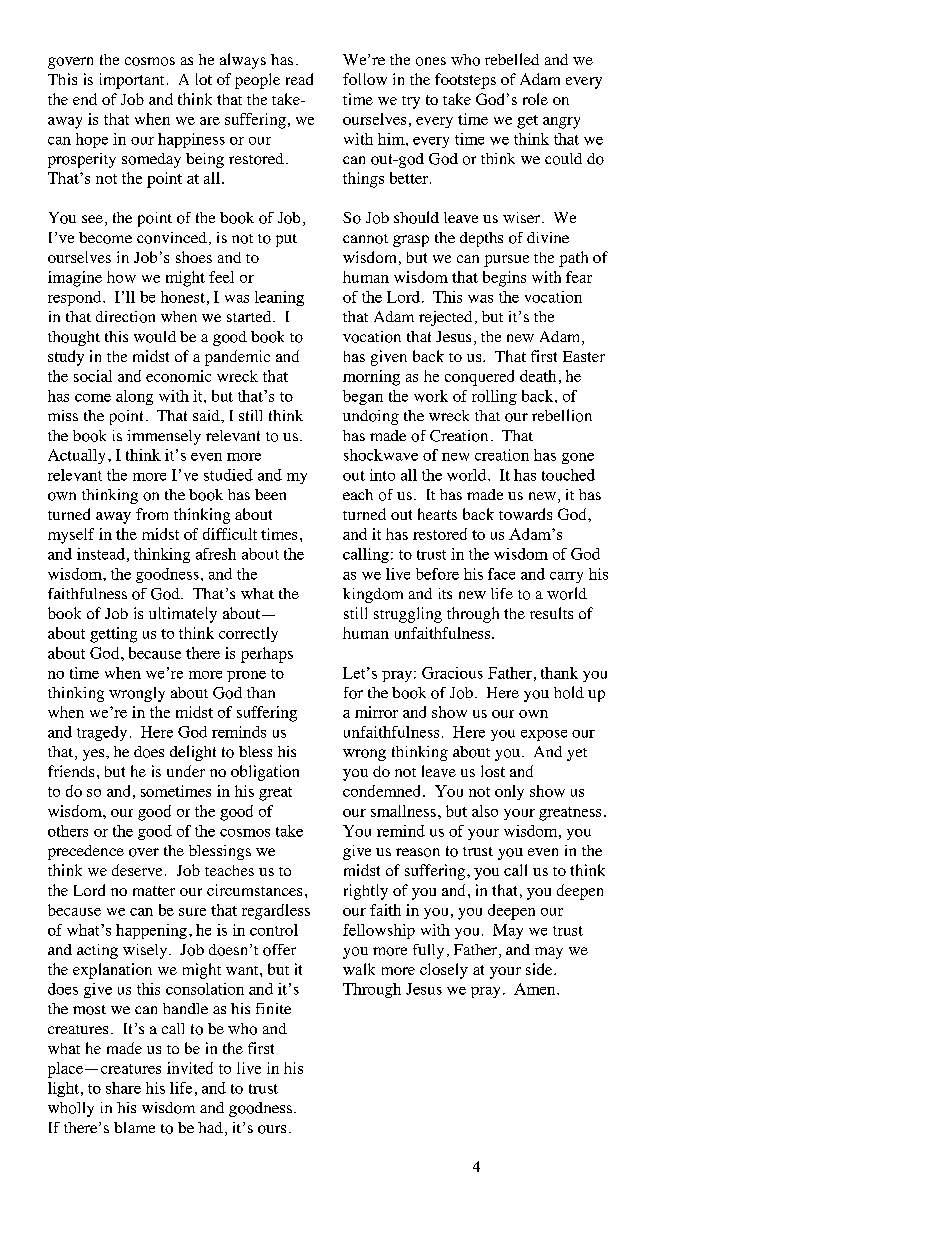  What do you see at coordinates (485, 811) in the image?
I see `also` at bounding box center [485, 811].
